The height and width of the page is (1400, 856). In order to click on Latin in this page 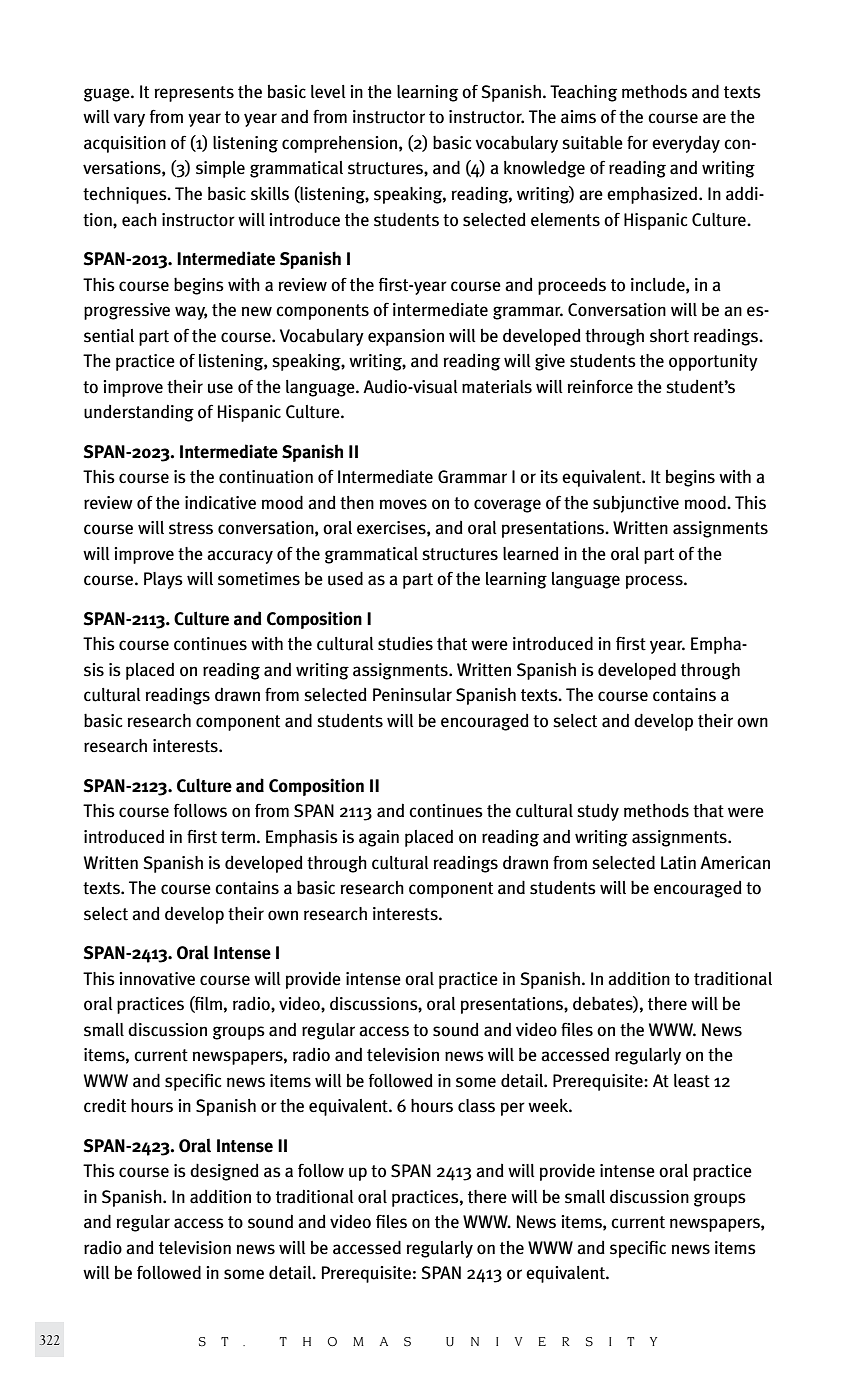, I will do `click(678, 863)`.
